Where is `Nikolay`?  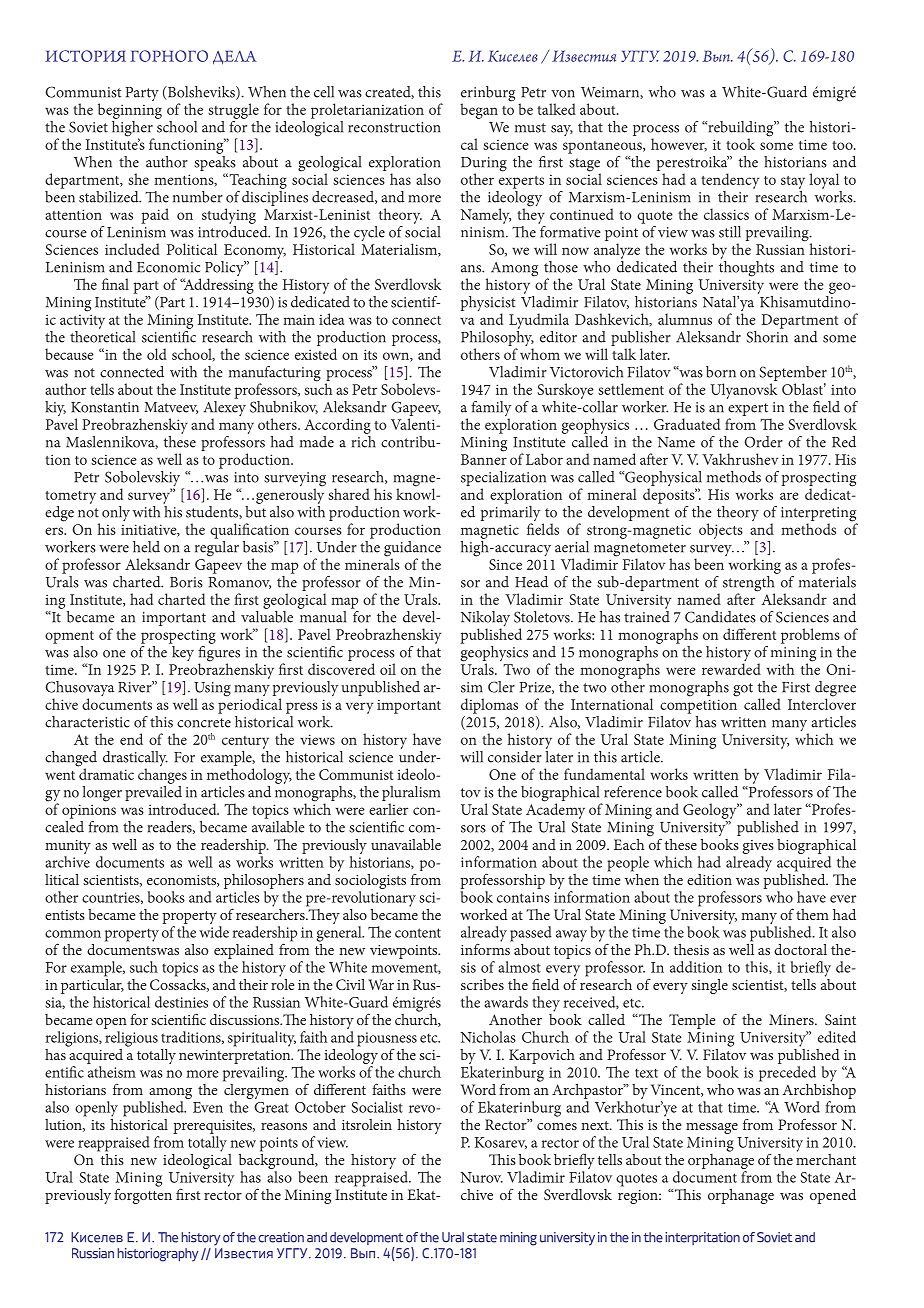 Nikolay is located at coordinates (485, 620).
